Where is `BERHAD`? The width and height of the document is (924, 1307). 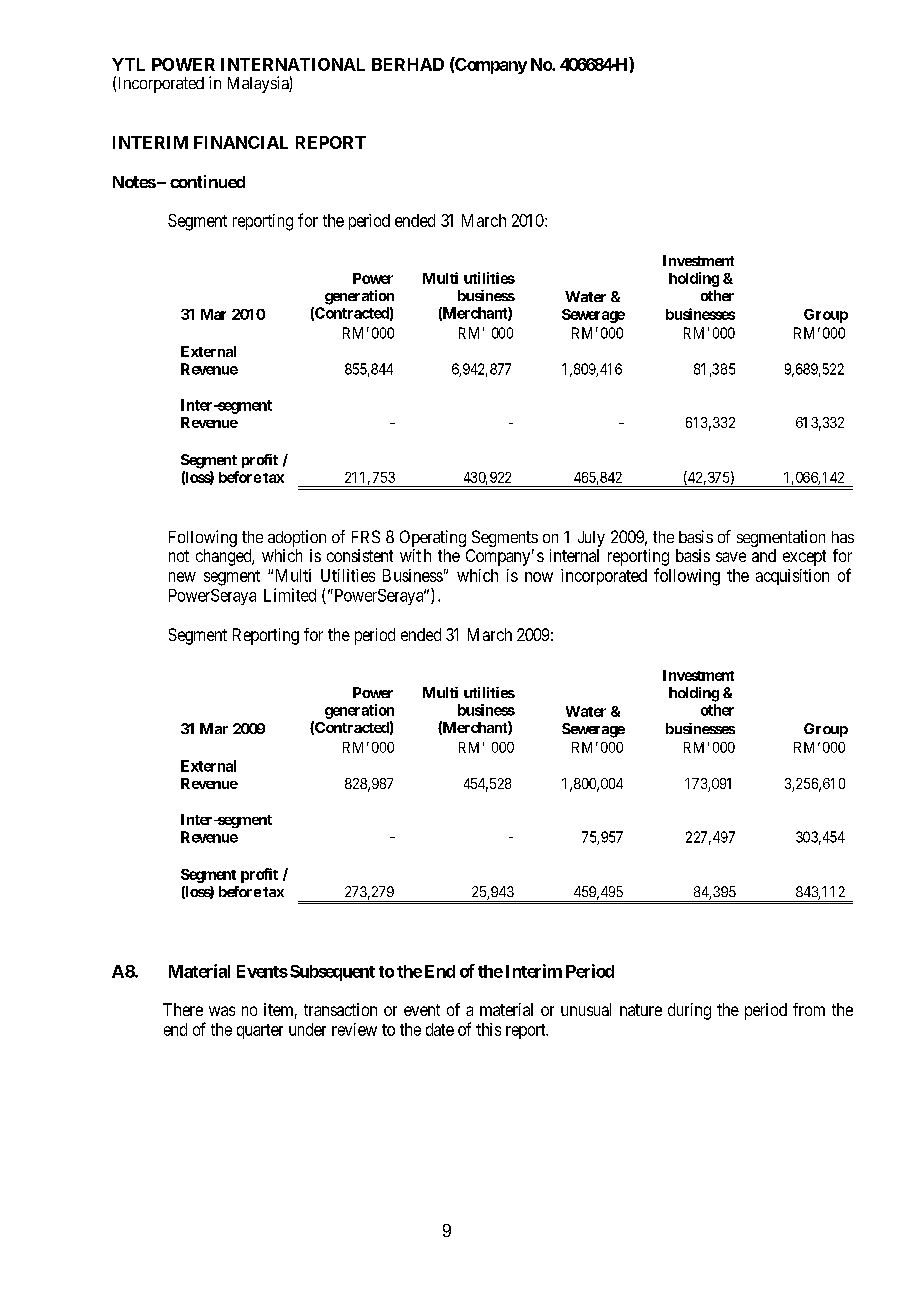 BERHAD is located at coordinates (408, 64).
